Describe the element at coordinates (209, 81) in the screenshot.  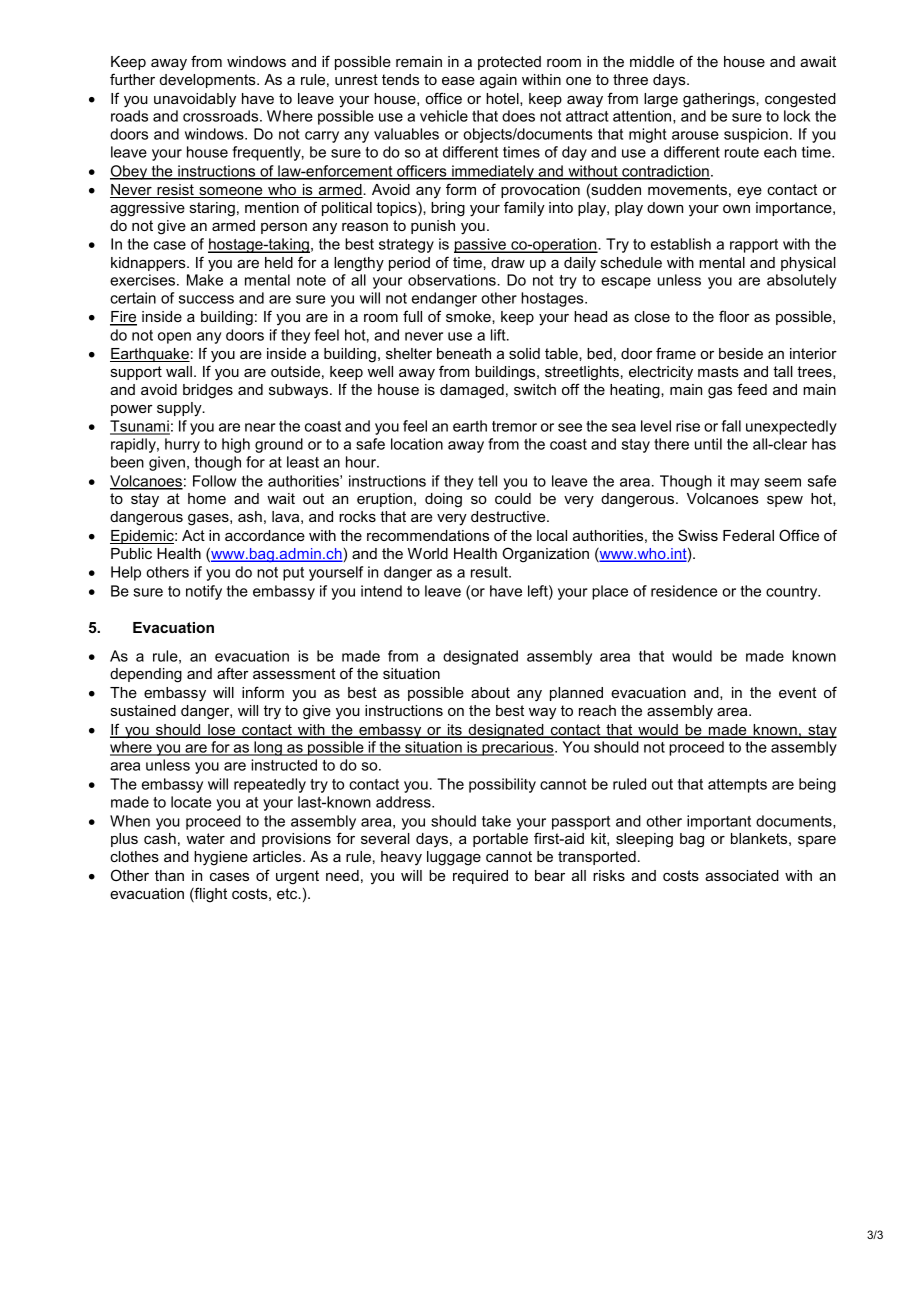
I see `developments` at that location.
